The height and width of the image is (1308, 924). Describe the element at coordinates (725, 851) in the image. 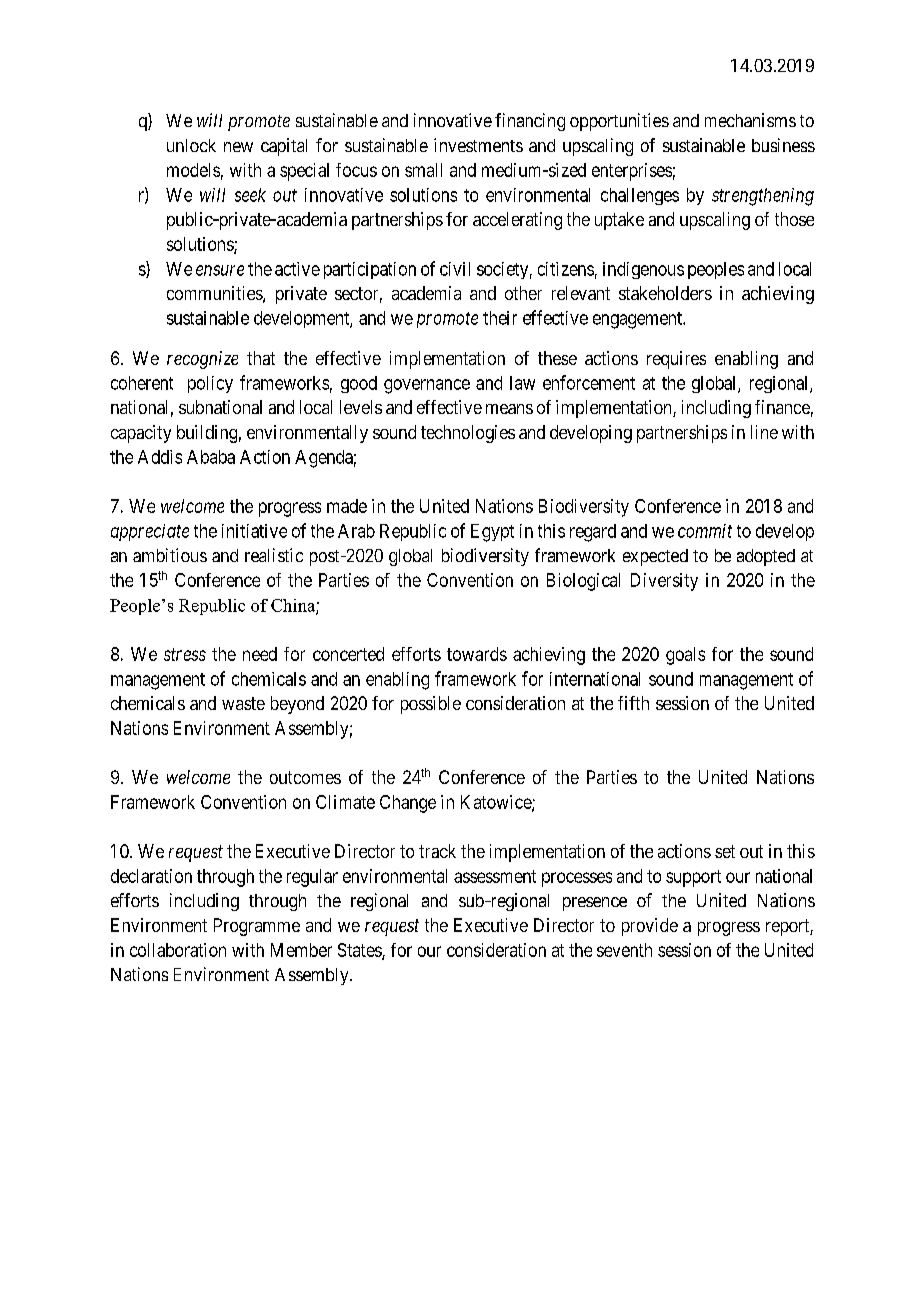

I see `set` at that location.
